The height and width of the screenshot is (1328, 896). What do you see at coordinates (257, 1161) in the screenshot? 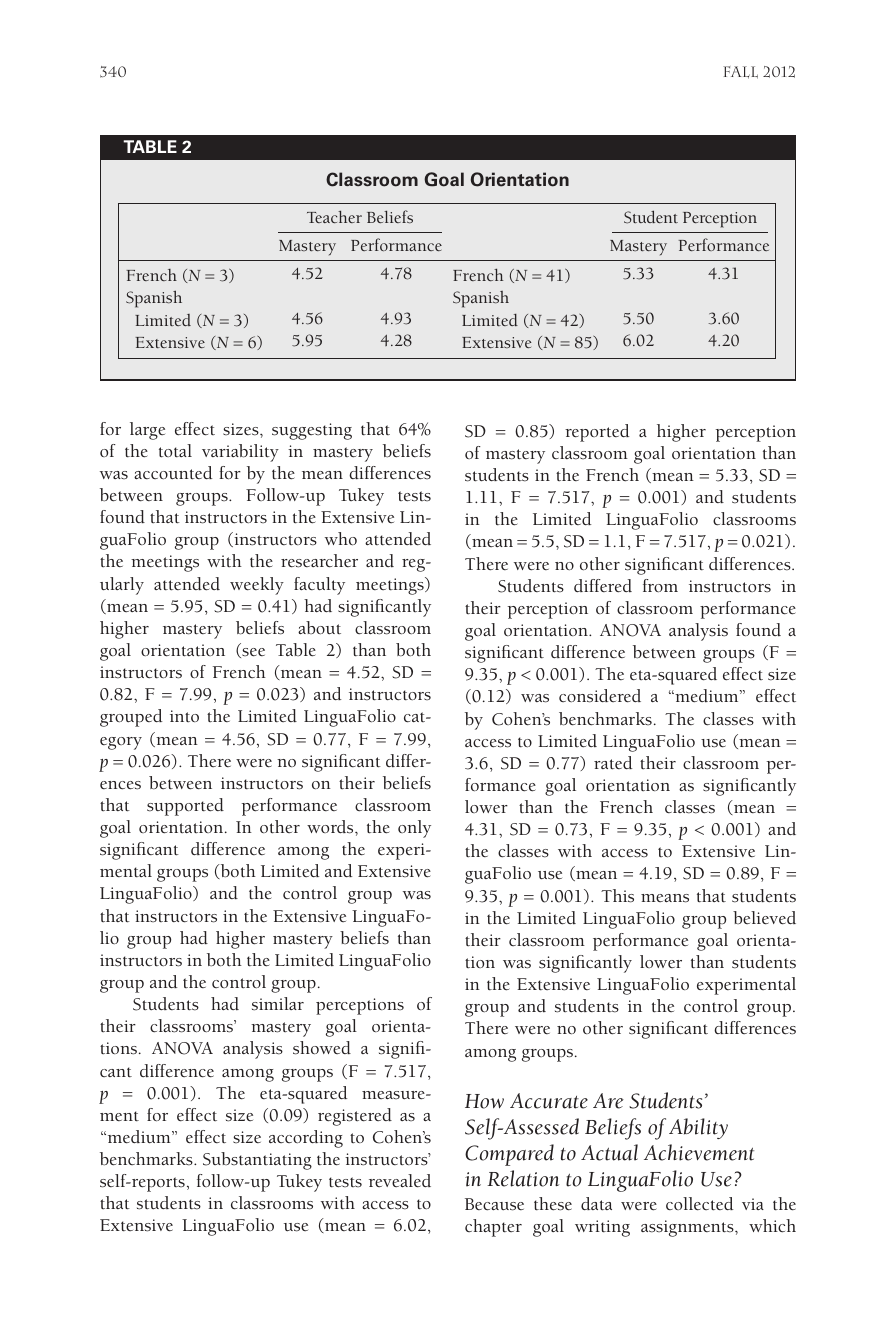
I see `Substantiating` at bounding box center [257, 1161].
